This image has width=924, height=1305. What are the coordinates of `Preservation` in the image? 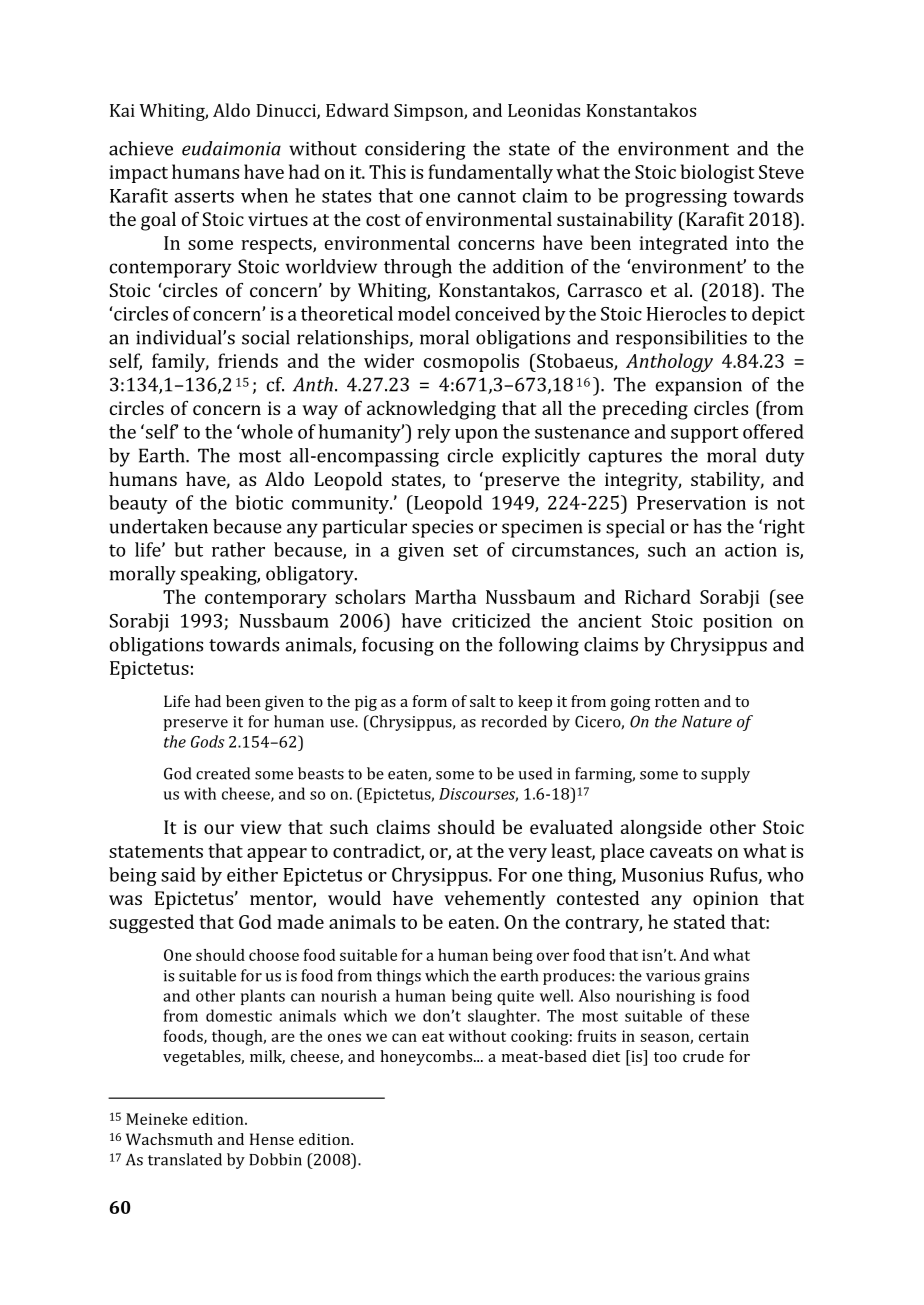 It's located at (691, 503).
